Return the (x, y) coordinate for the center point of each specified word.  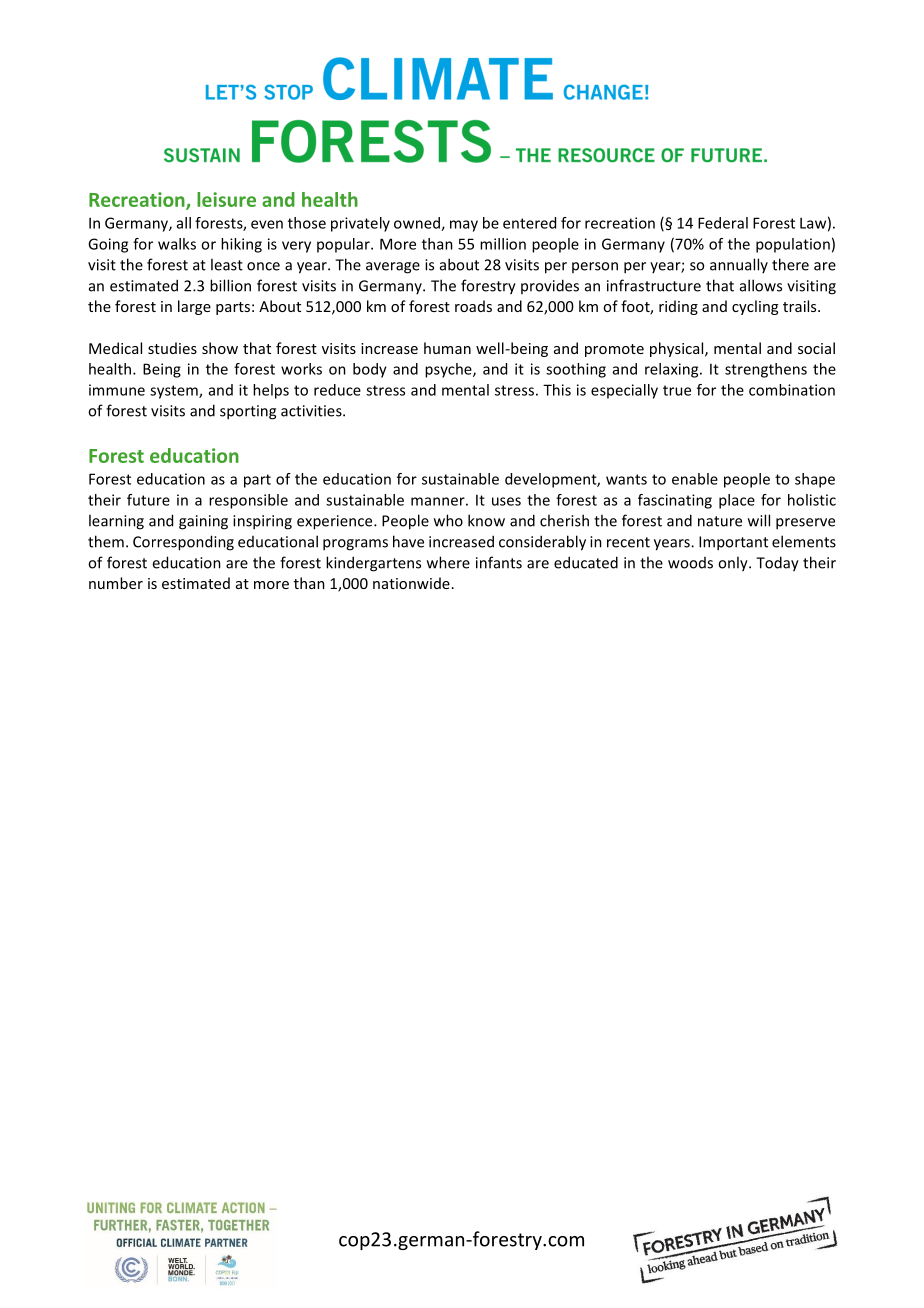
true (677, 390)
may (464, 226)
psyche (449, 370)
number (116, 583)
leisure (226, 199)
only (734, 564)
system (175, 392)
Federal (723, 223)
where (448, 562)
